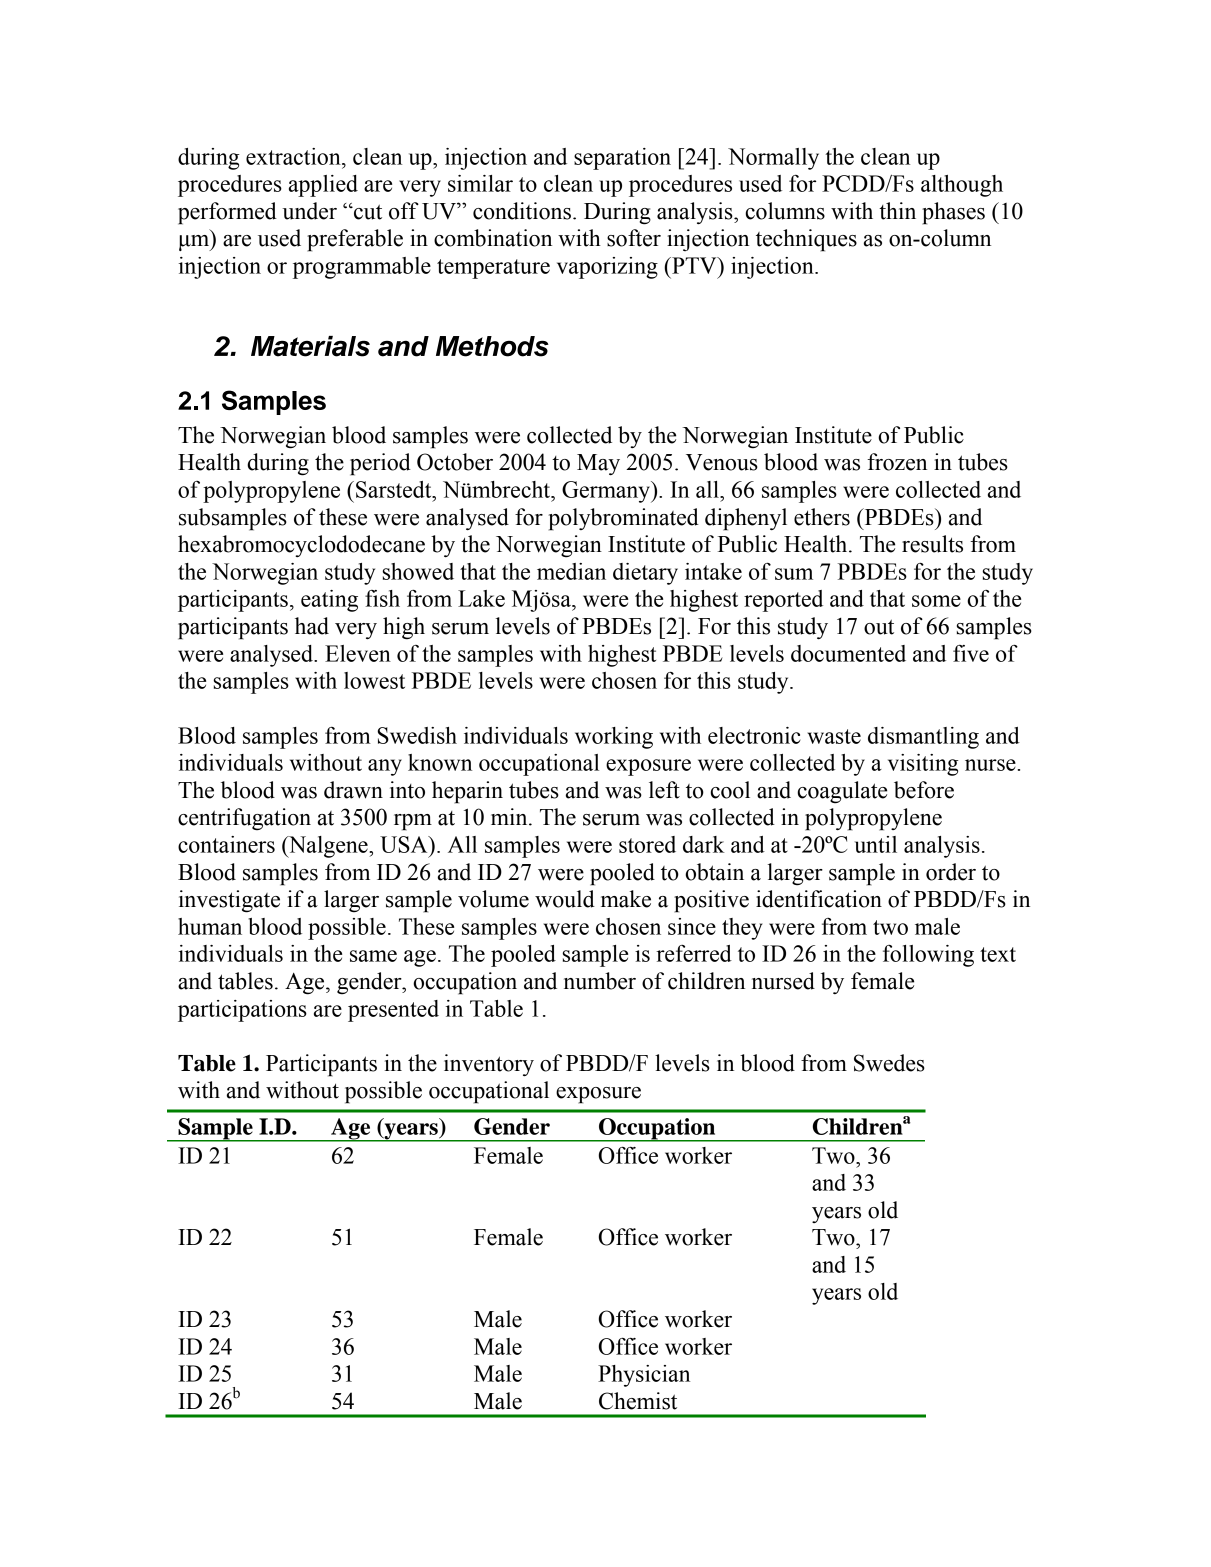  I want to click on Swedes, so click(889, 1063).
